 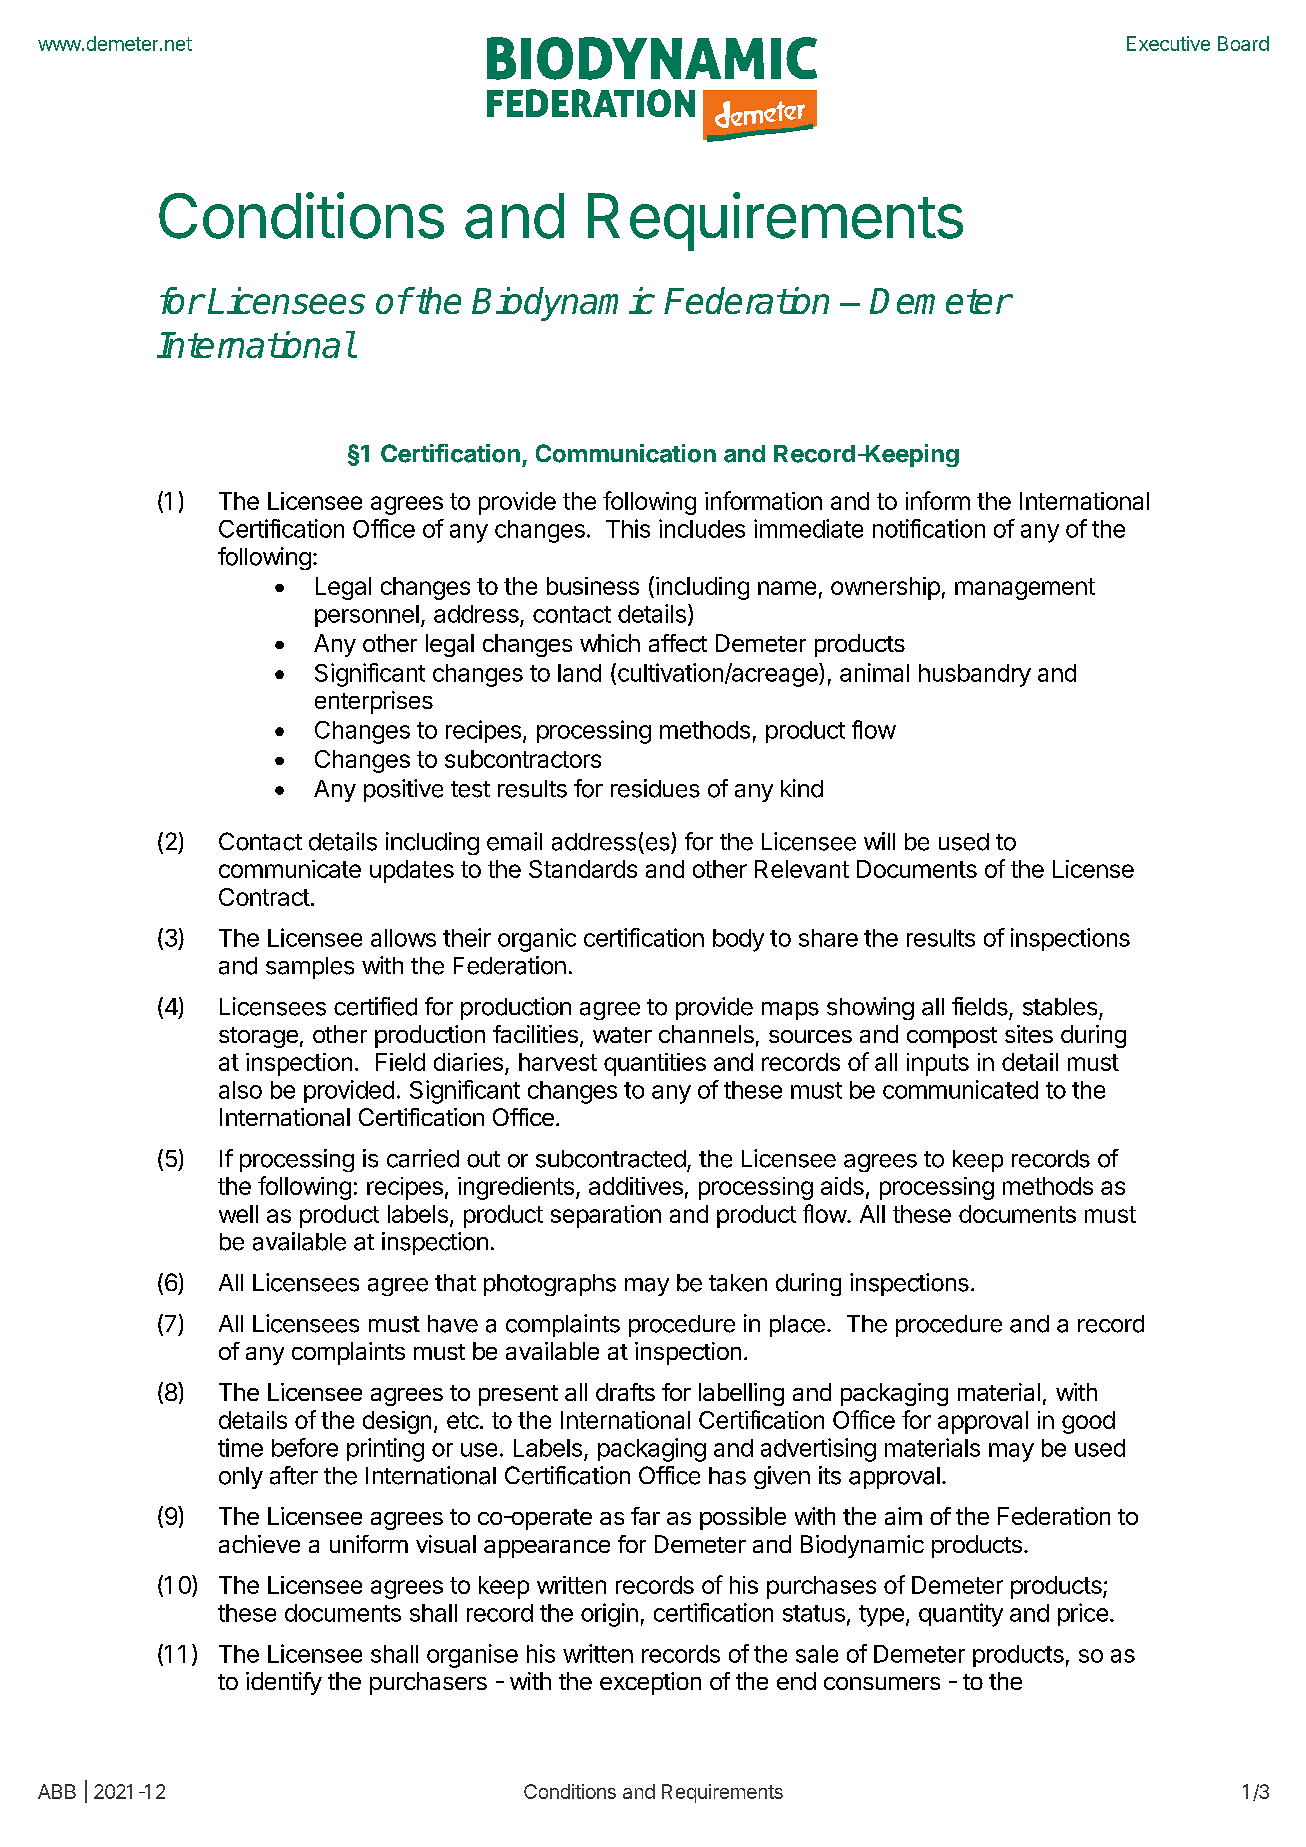 What do you see at coordinates (310, 968) in the screenshot?
I see `samples` at bounding box center [310, 968].
